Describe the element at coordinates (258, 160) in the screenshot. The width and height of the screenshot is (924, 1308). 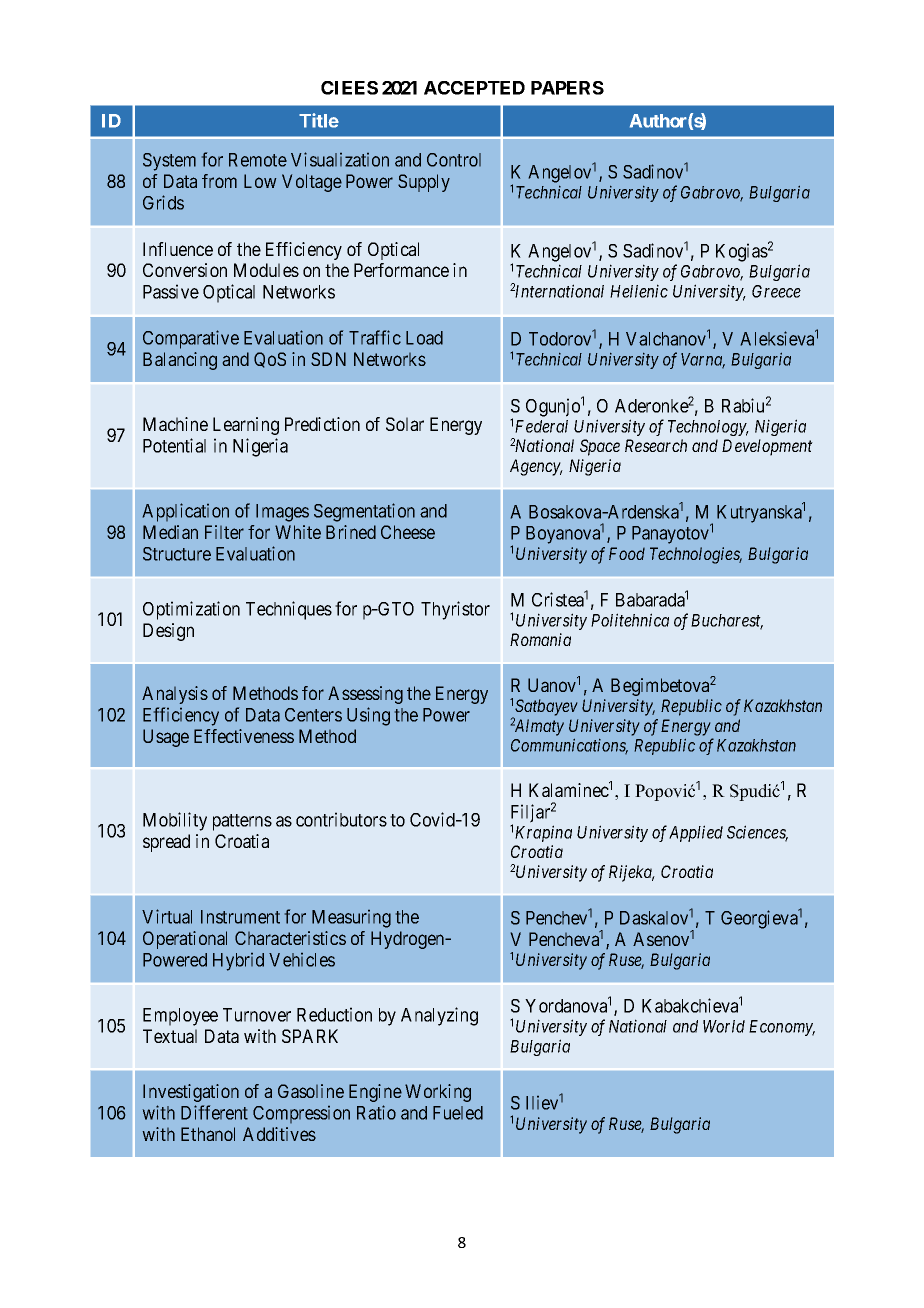
I see `Remote` at that location.
